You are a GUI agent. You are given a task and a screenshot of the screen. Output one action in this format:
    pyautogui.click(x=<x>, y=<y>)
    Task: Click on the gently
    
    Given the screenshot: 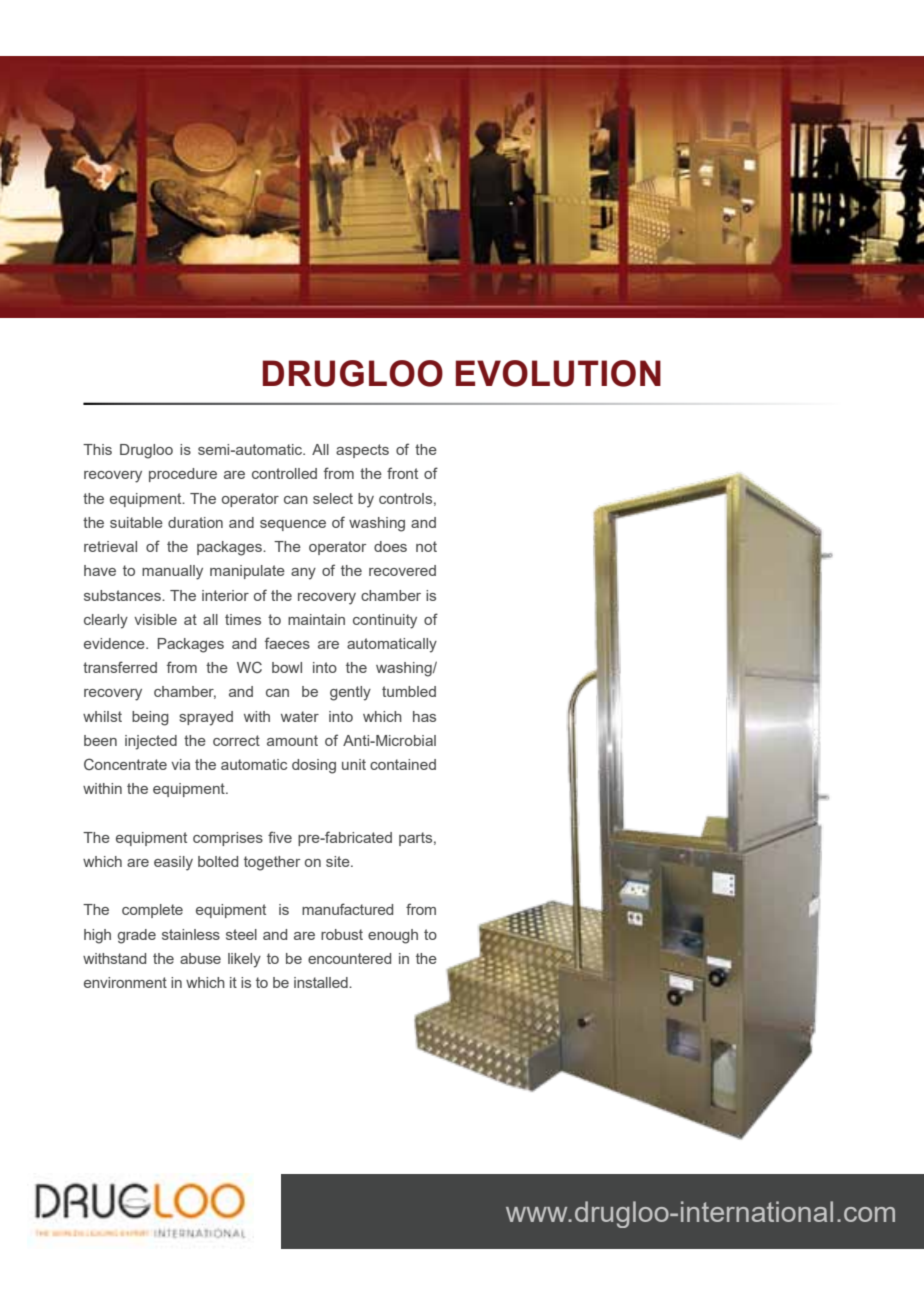 What is the action you would take?
    pyautogui.click(x=350, y=693)
